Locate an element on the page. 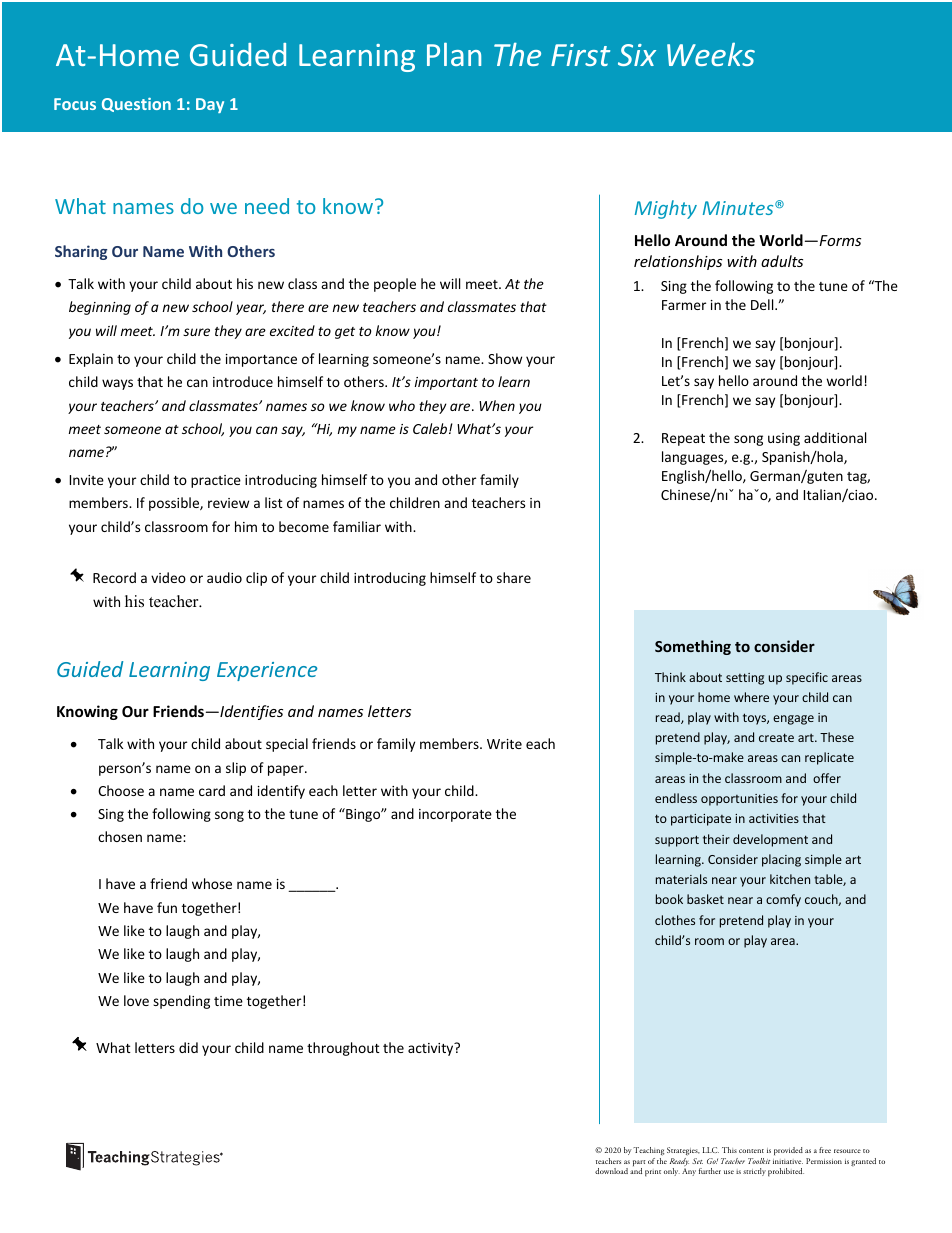 Image resolution: width=952 pixels, height=1233 pixels. card is located at coordinates (212, 790).
